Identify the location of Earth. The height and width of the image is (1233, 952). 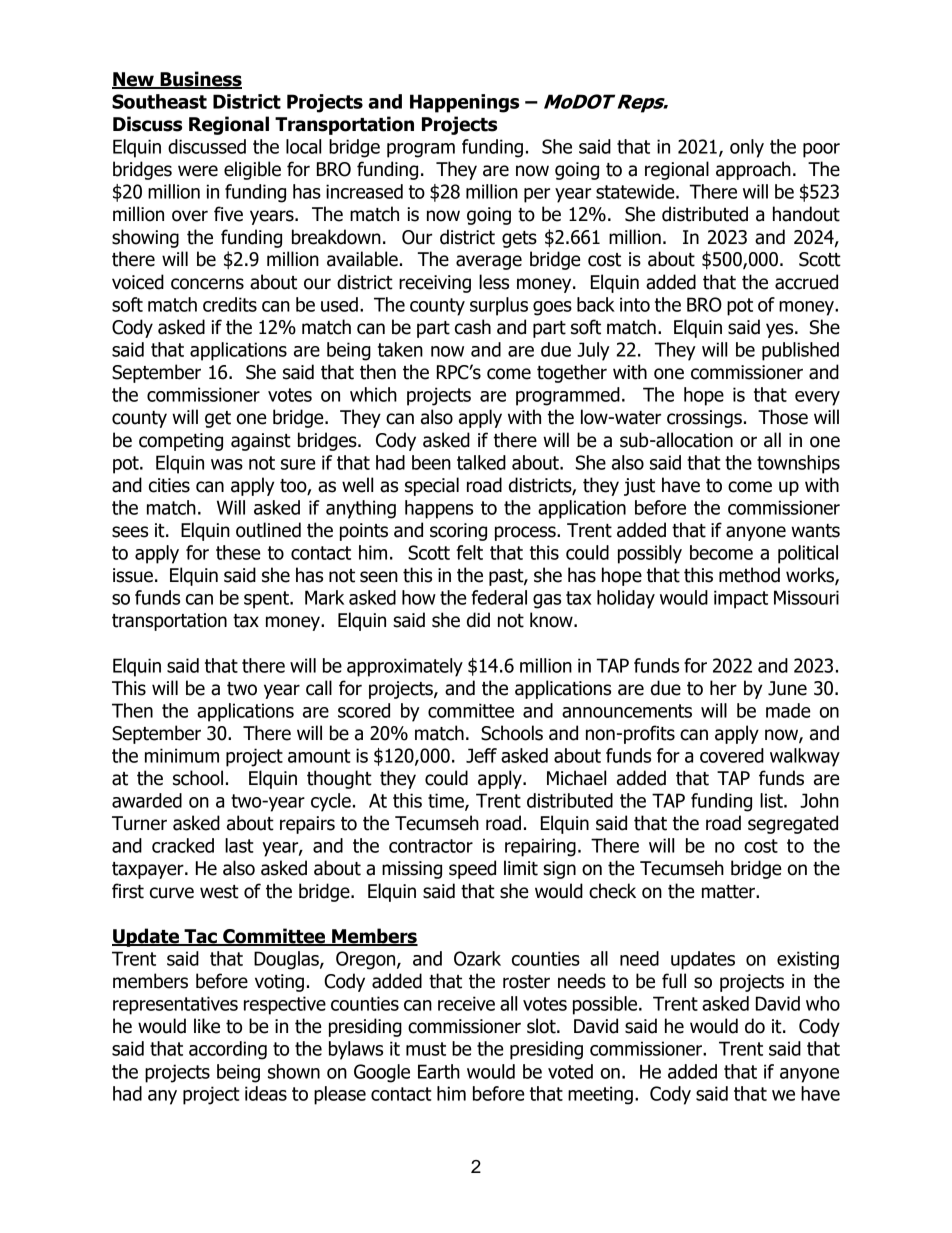
(439, 1071).
